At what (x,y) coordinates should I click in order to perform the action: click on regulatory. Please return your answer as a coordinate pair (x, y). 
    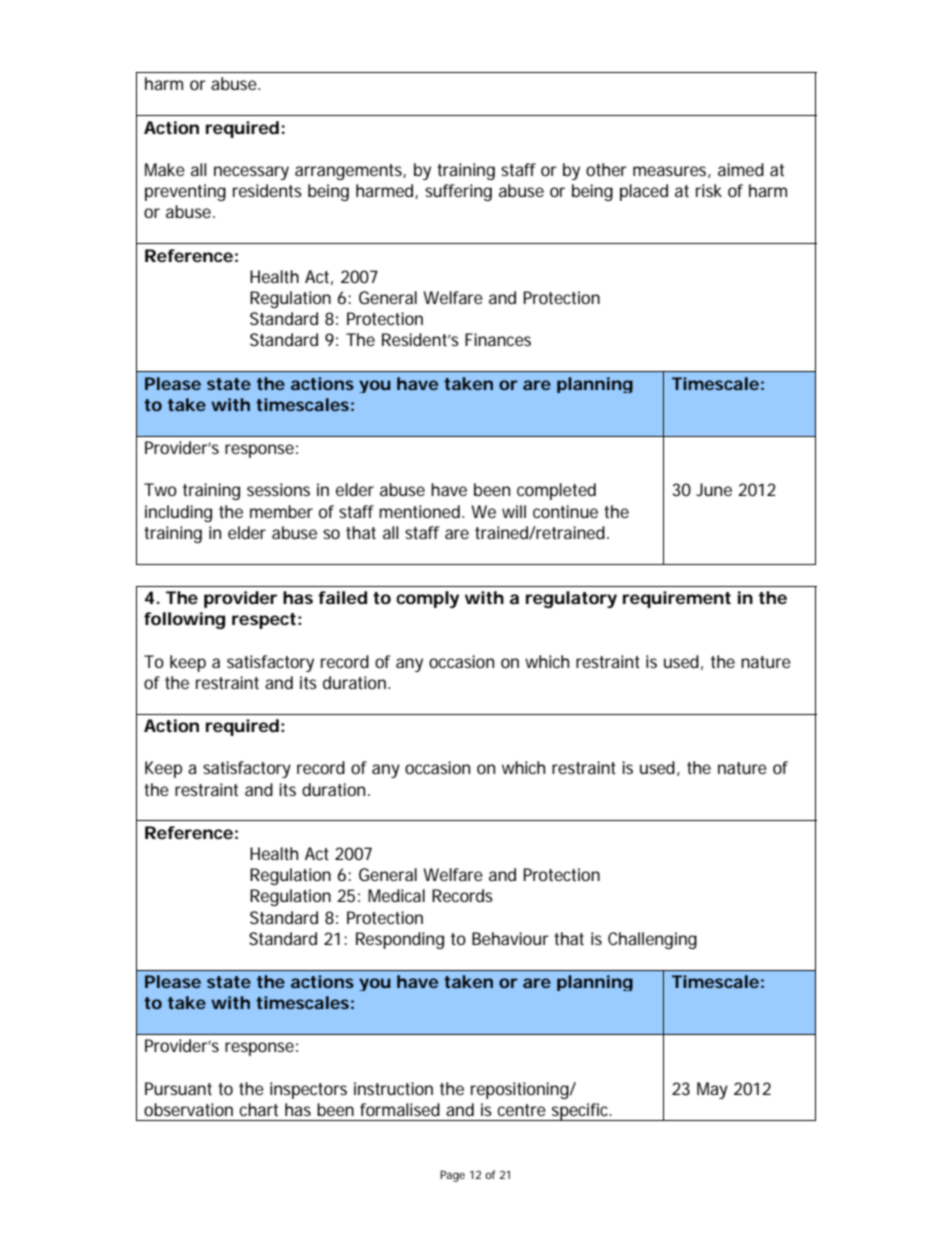
    Looking at the image, I should click on (571, 599).
